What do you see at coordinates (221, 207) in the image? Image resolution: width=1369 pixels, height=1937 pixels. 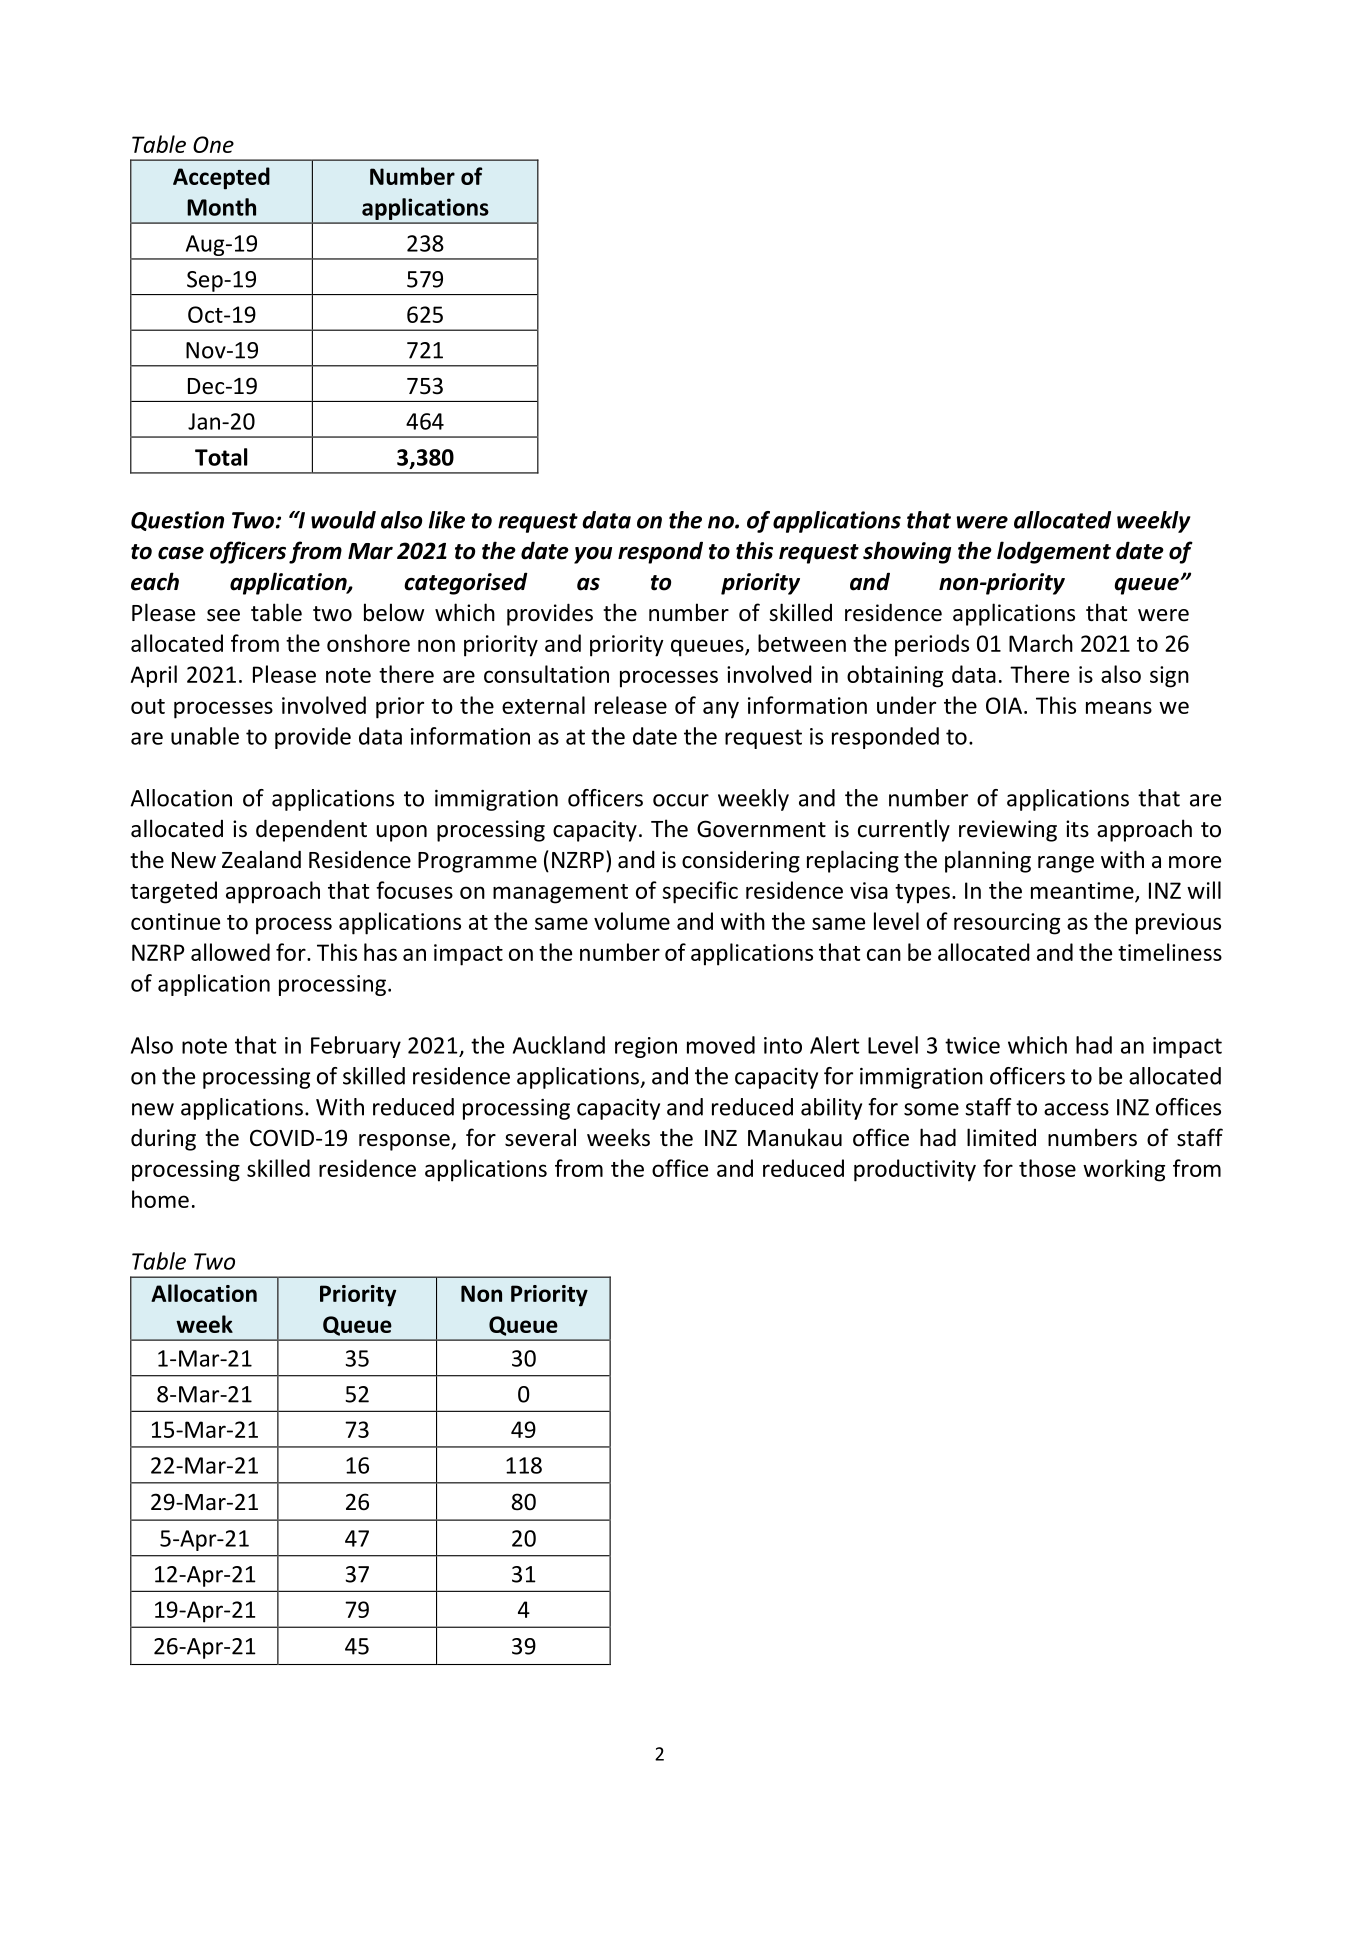 I see `Month` at bounding box center [221, 207].
